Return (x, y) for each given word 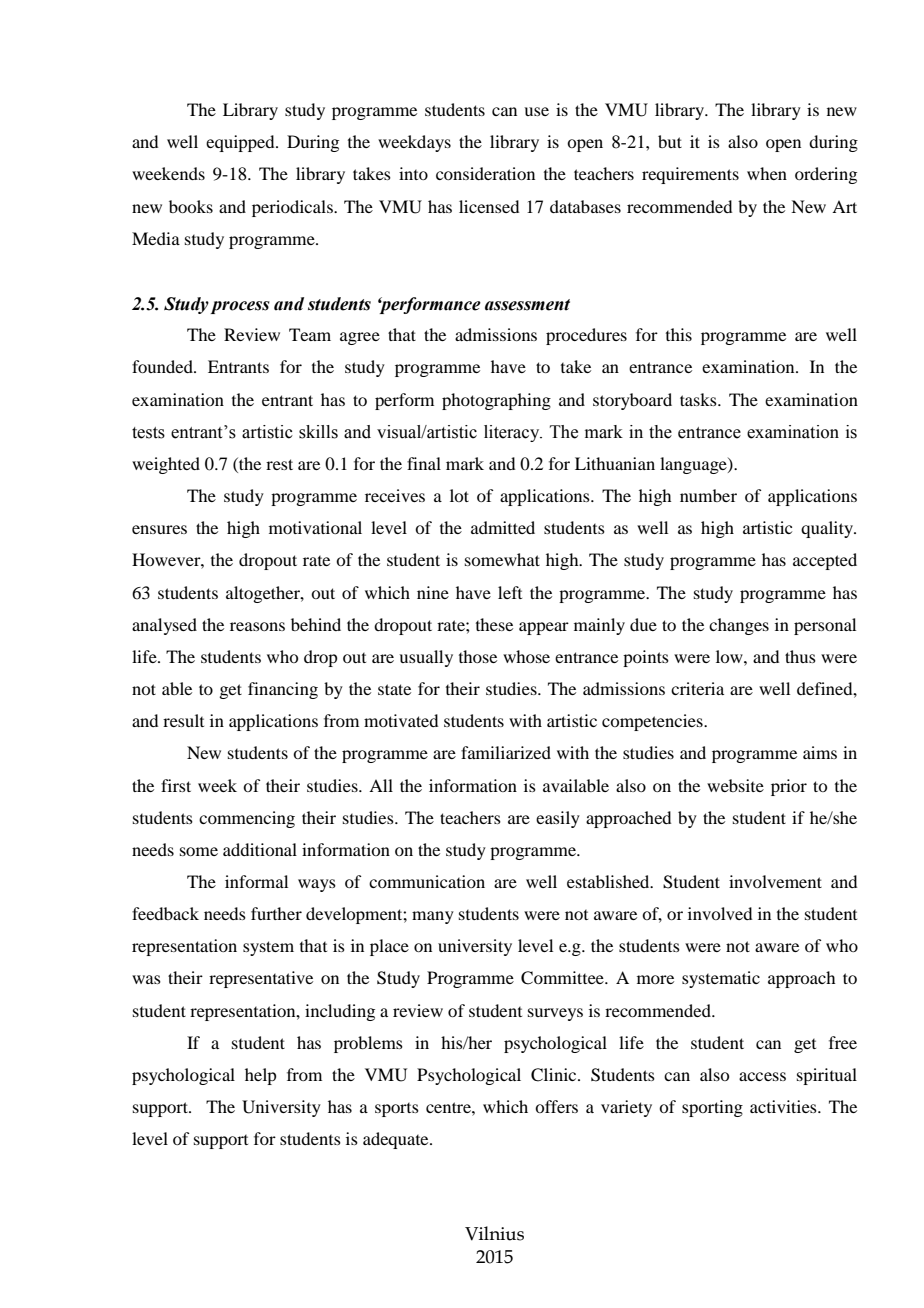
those (478, 656)
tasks (699, 399)
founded (163, 366)
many (433, 917)
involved (720, 913)
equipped (241, 143)
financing (283, 690)
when (767, 173)
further (276, 913)
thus (800, 656)
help (260, 1076)
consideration (485, 173)
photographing (496, 401)
